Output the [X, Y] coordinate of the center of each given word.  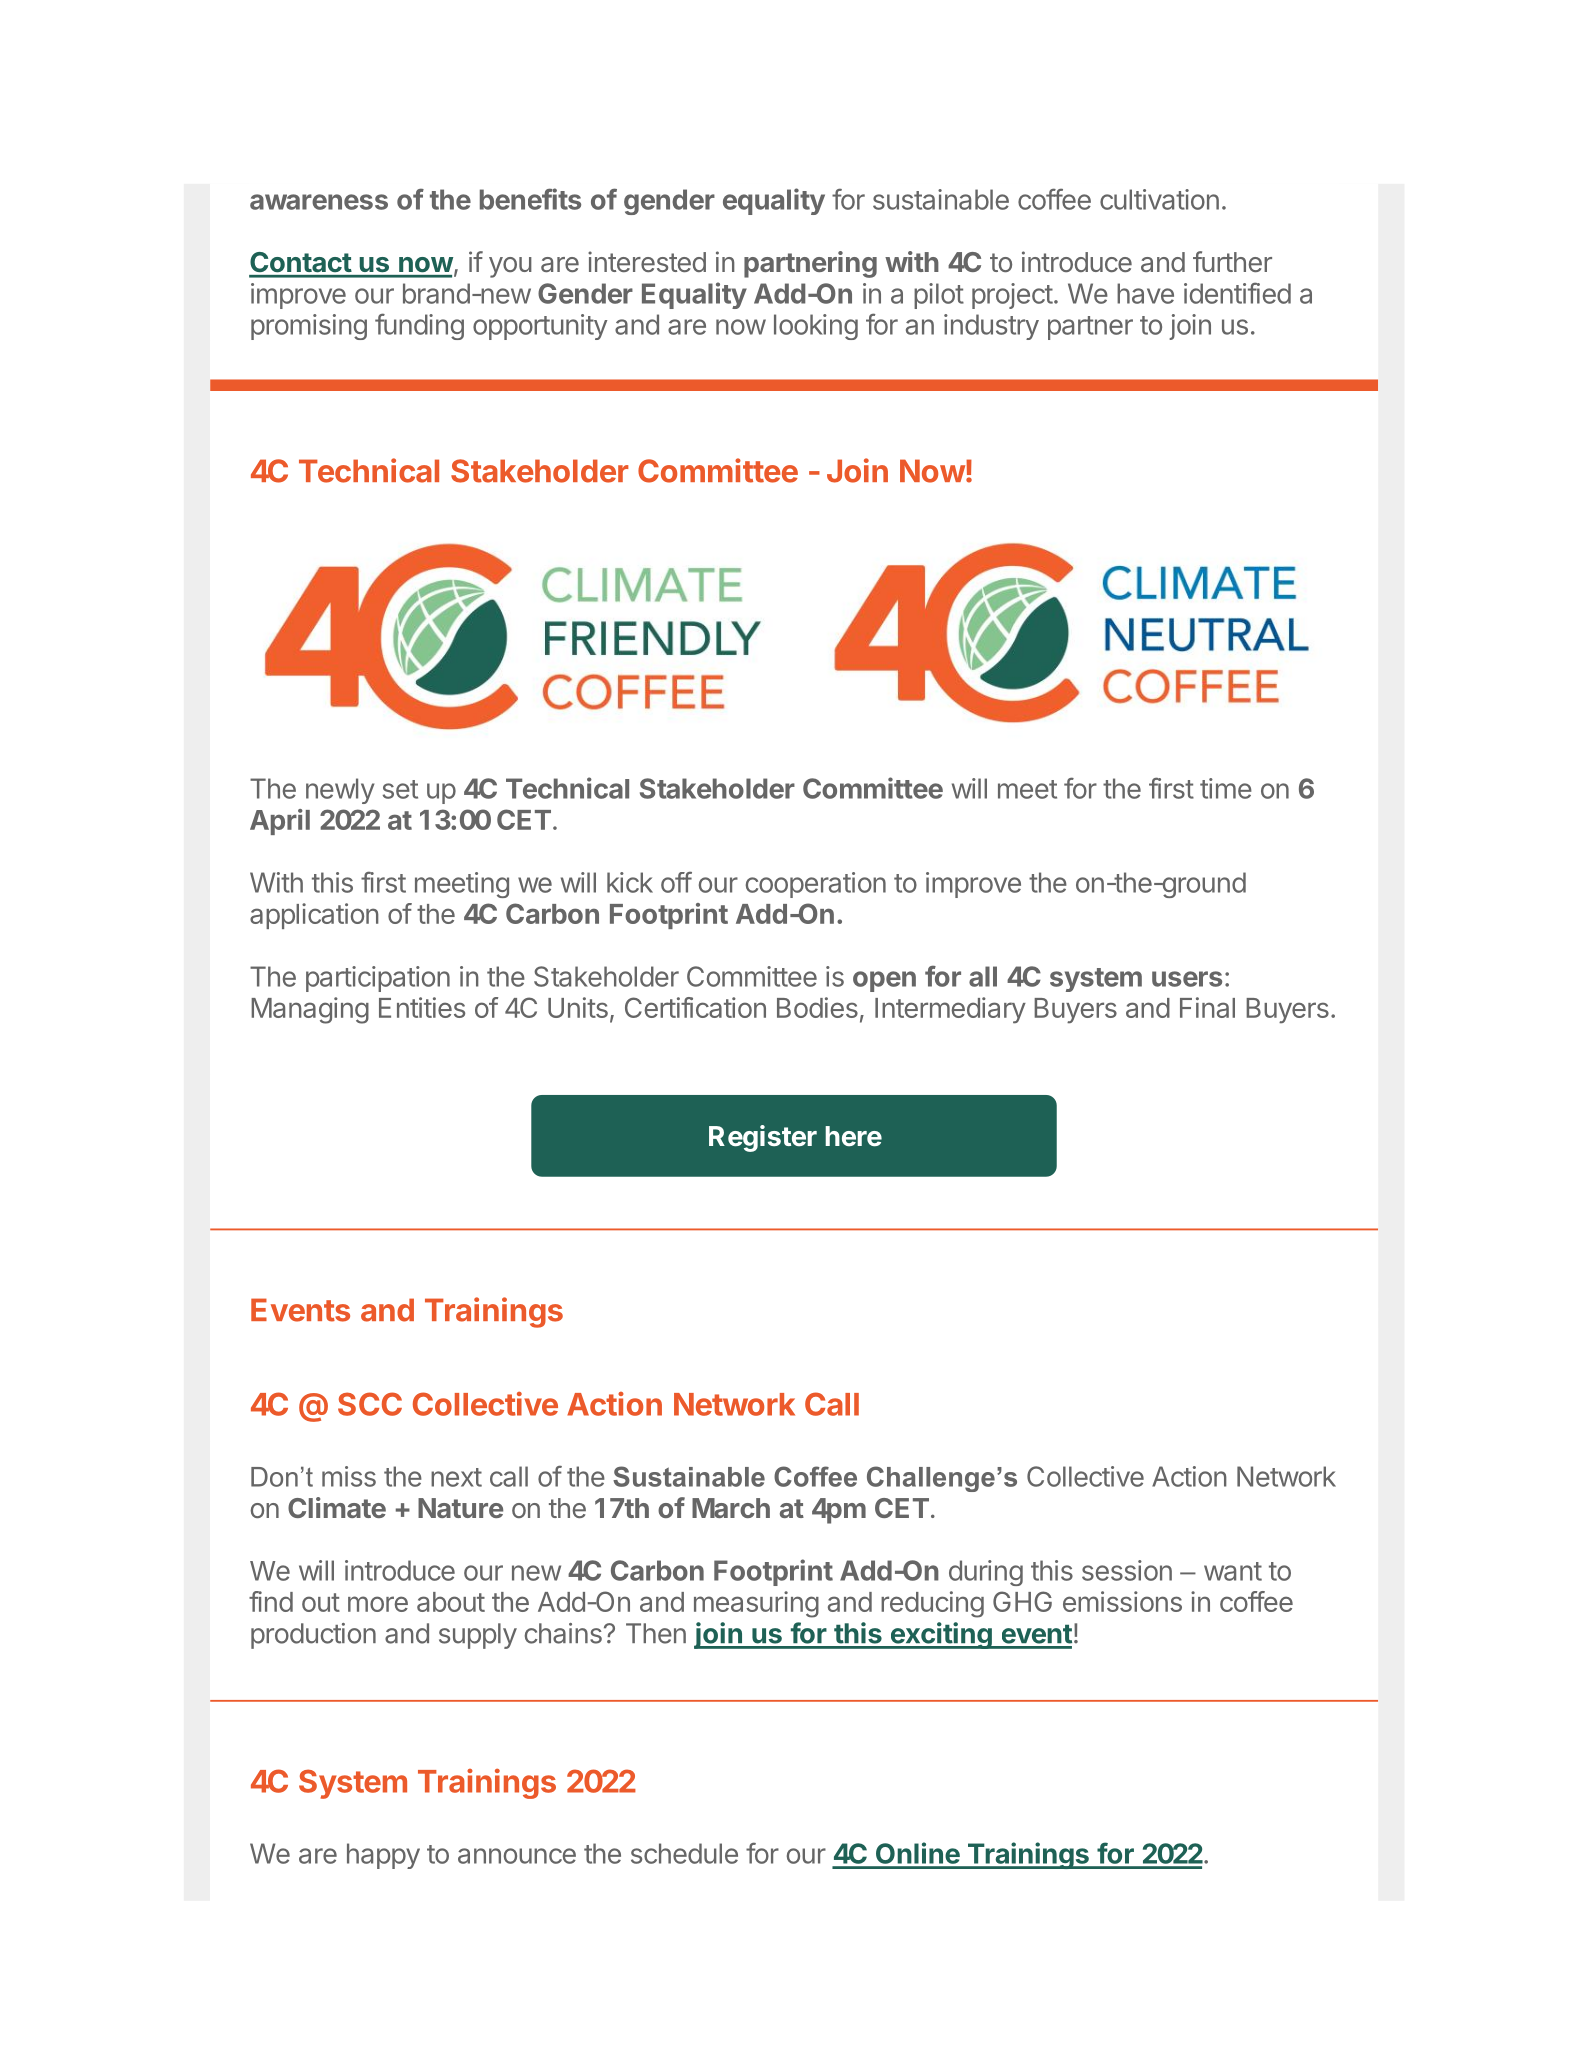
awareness [319, 202]
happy [383, 1856]
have [1145, 293]
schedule [684, 1853]
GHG [1022, 1601]
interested [647, 261]
